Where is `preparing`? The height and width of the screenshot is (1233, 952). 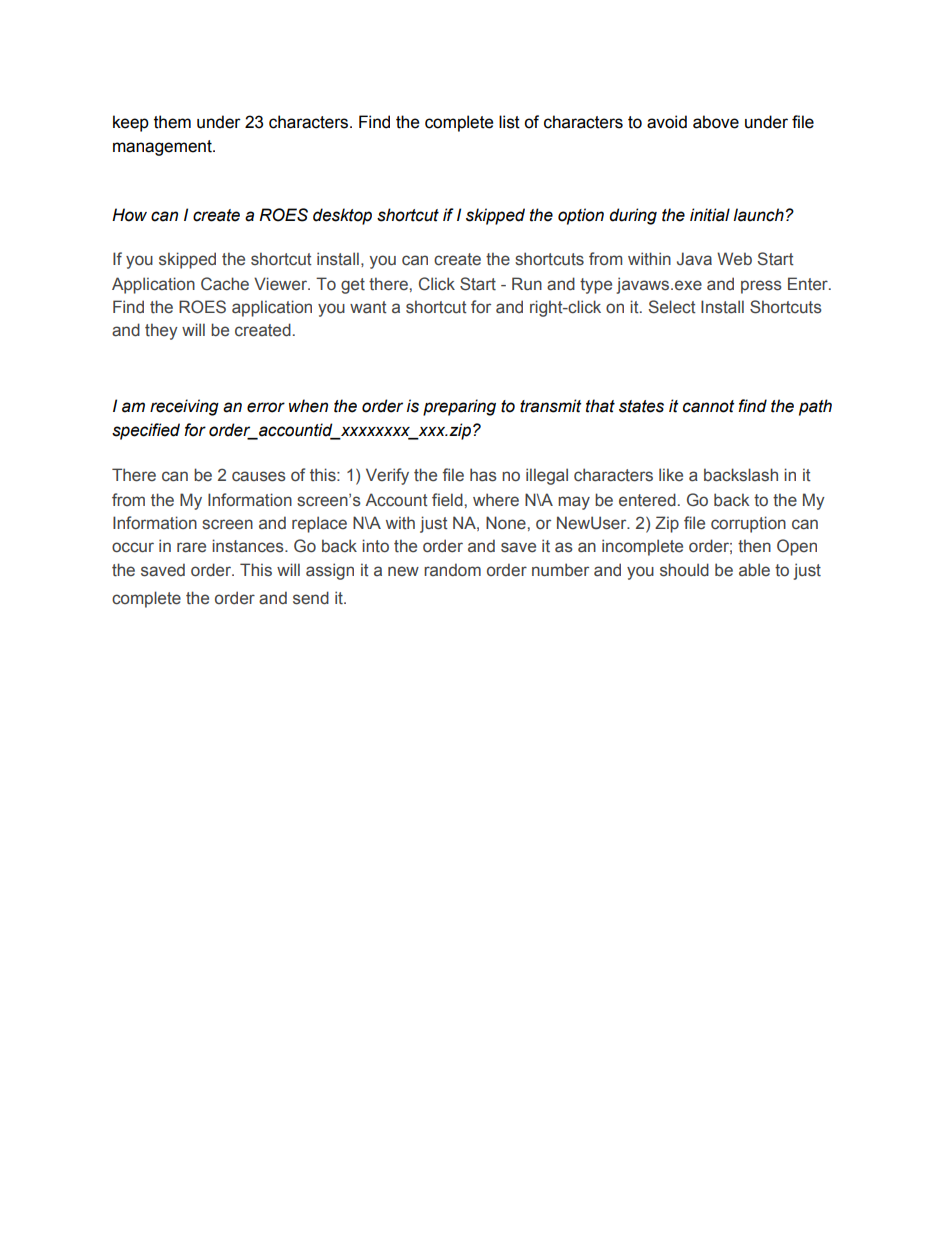 preparing is located at coordinates (459, 407).
